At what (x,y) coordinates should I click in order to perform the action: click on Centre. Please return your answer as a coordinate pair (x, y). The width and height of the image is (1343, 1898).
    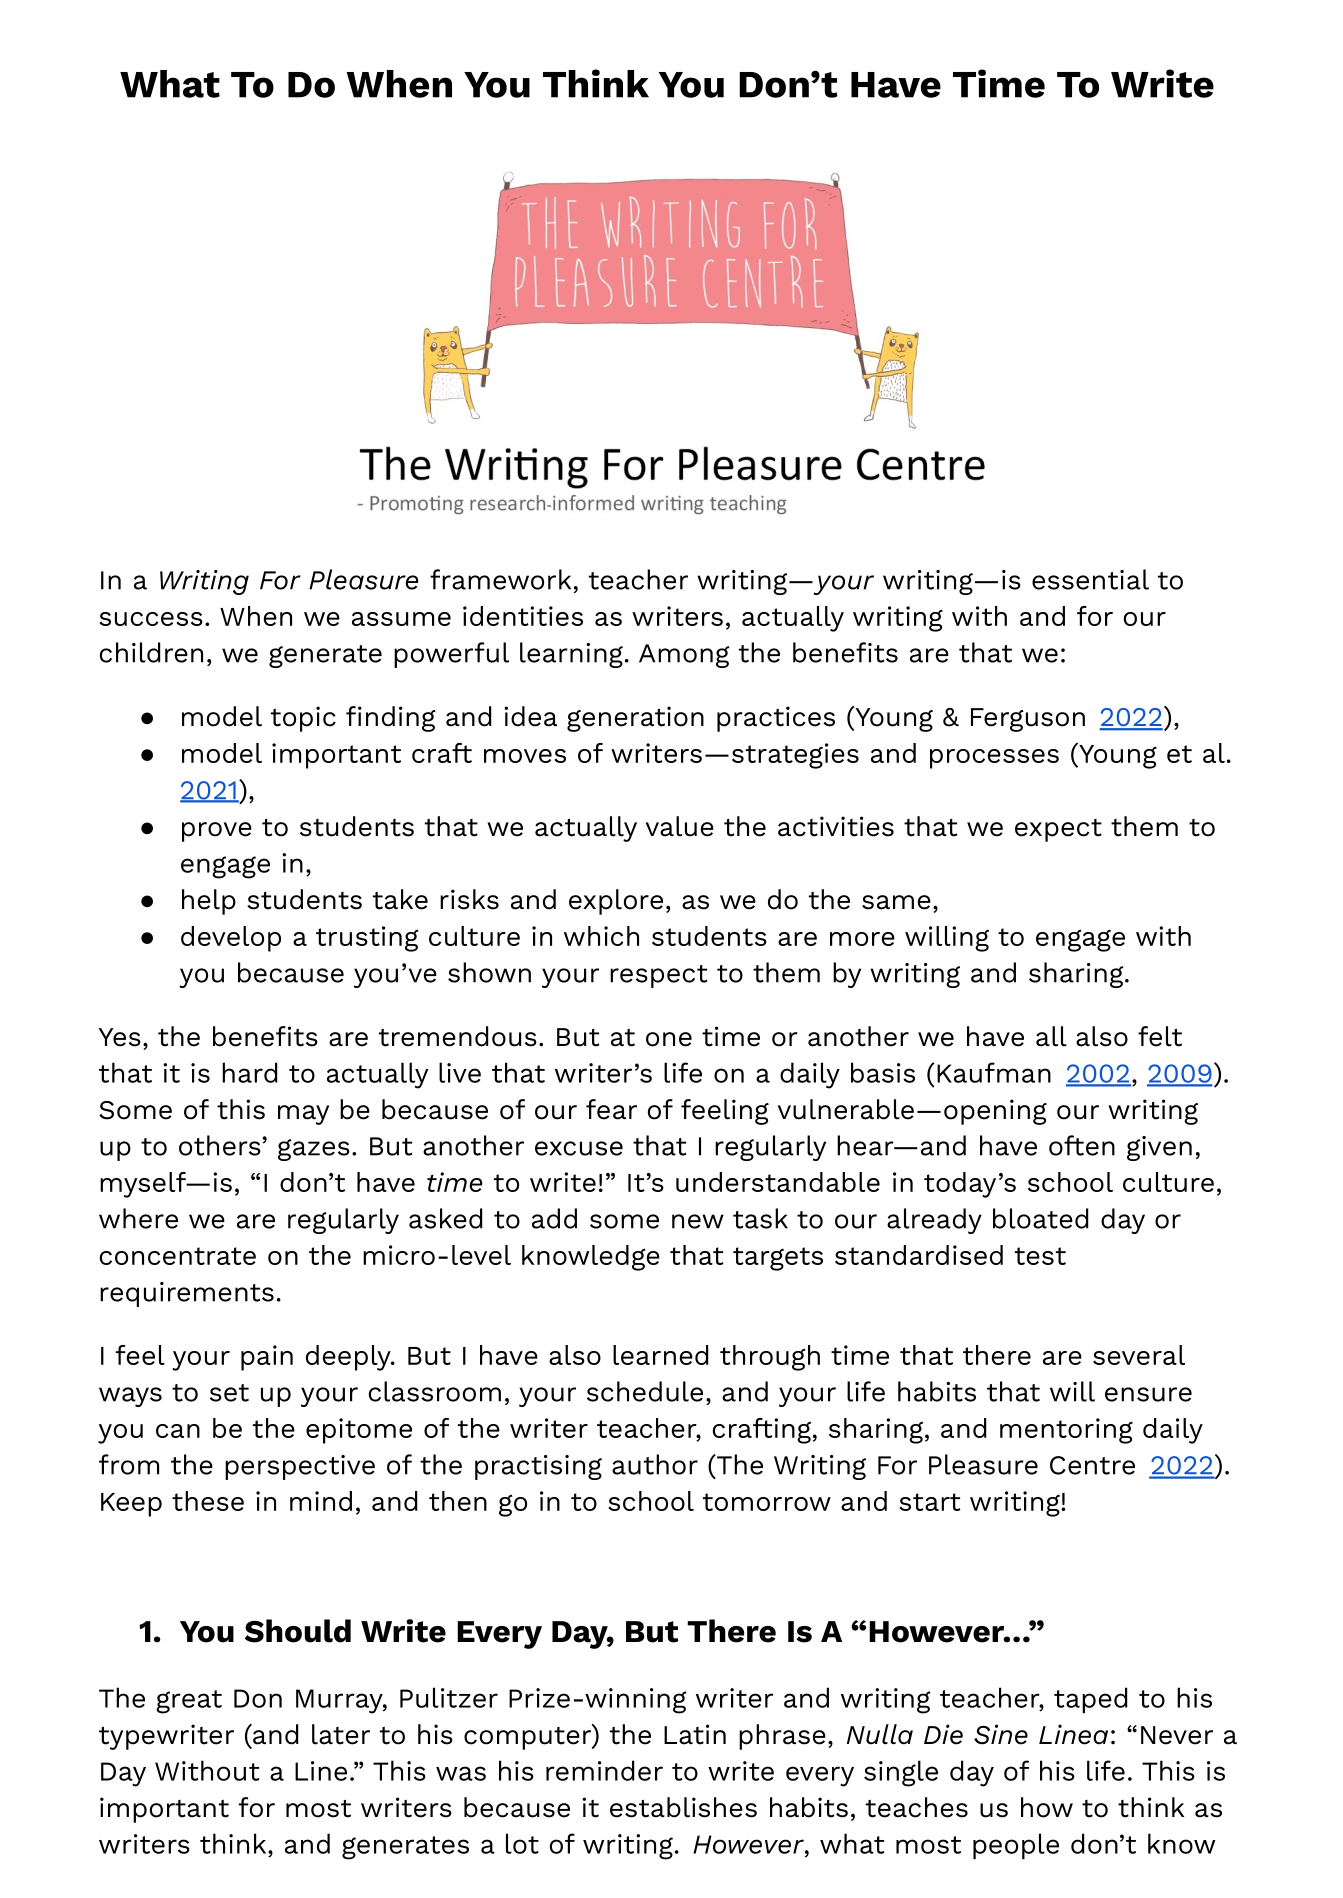
    Looking at the image, I should click on (1092, 1465).
